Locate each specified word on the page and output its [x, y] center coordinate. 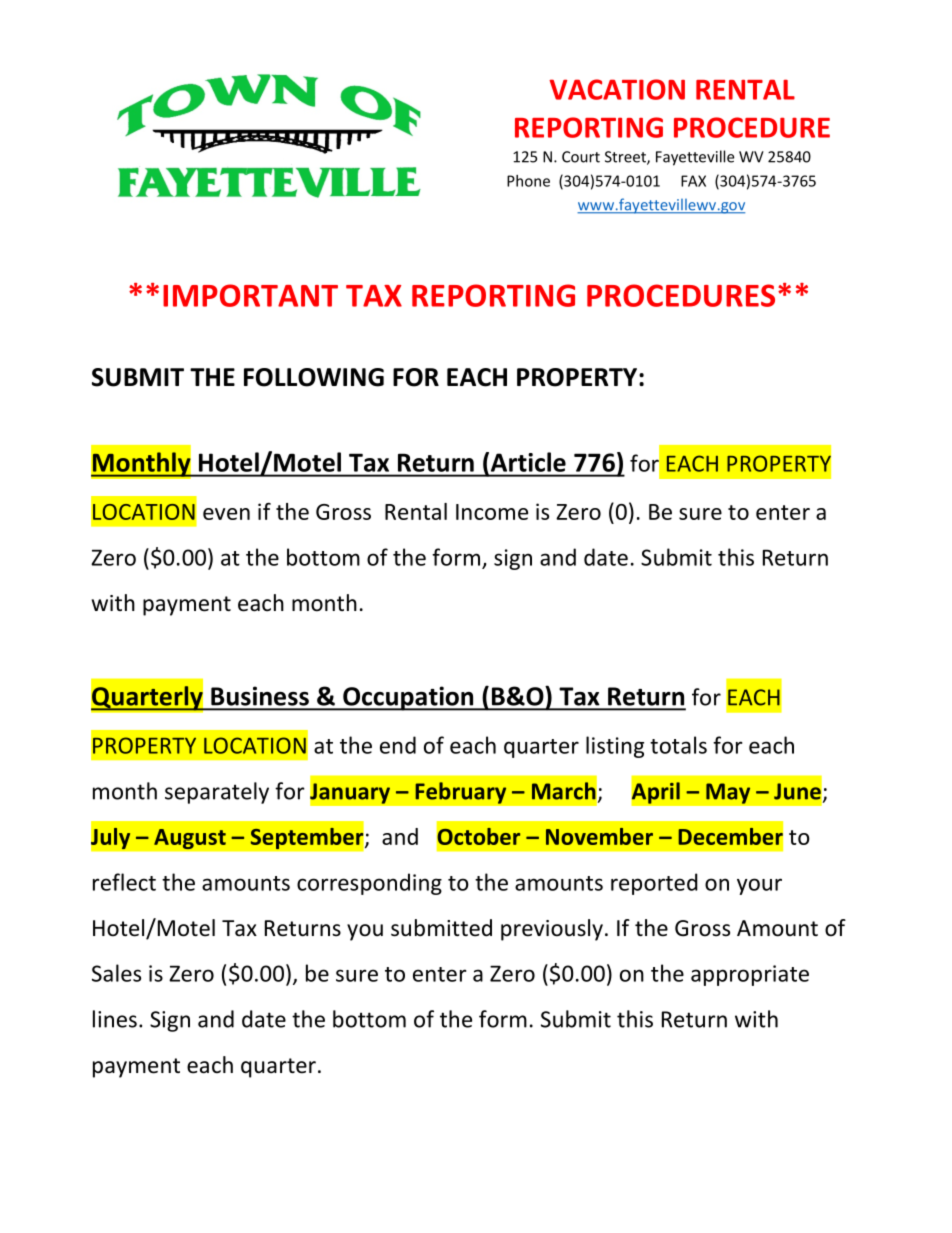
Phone [528, 181]
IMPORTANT [250, 295]
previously [552, 930]
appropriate [750, 975]
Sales [116, 973]
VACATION [617, 89]
